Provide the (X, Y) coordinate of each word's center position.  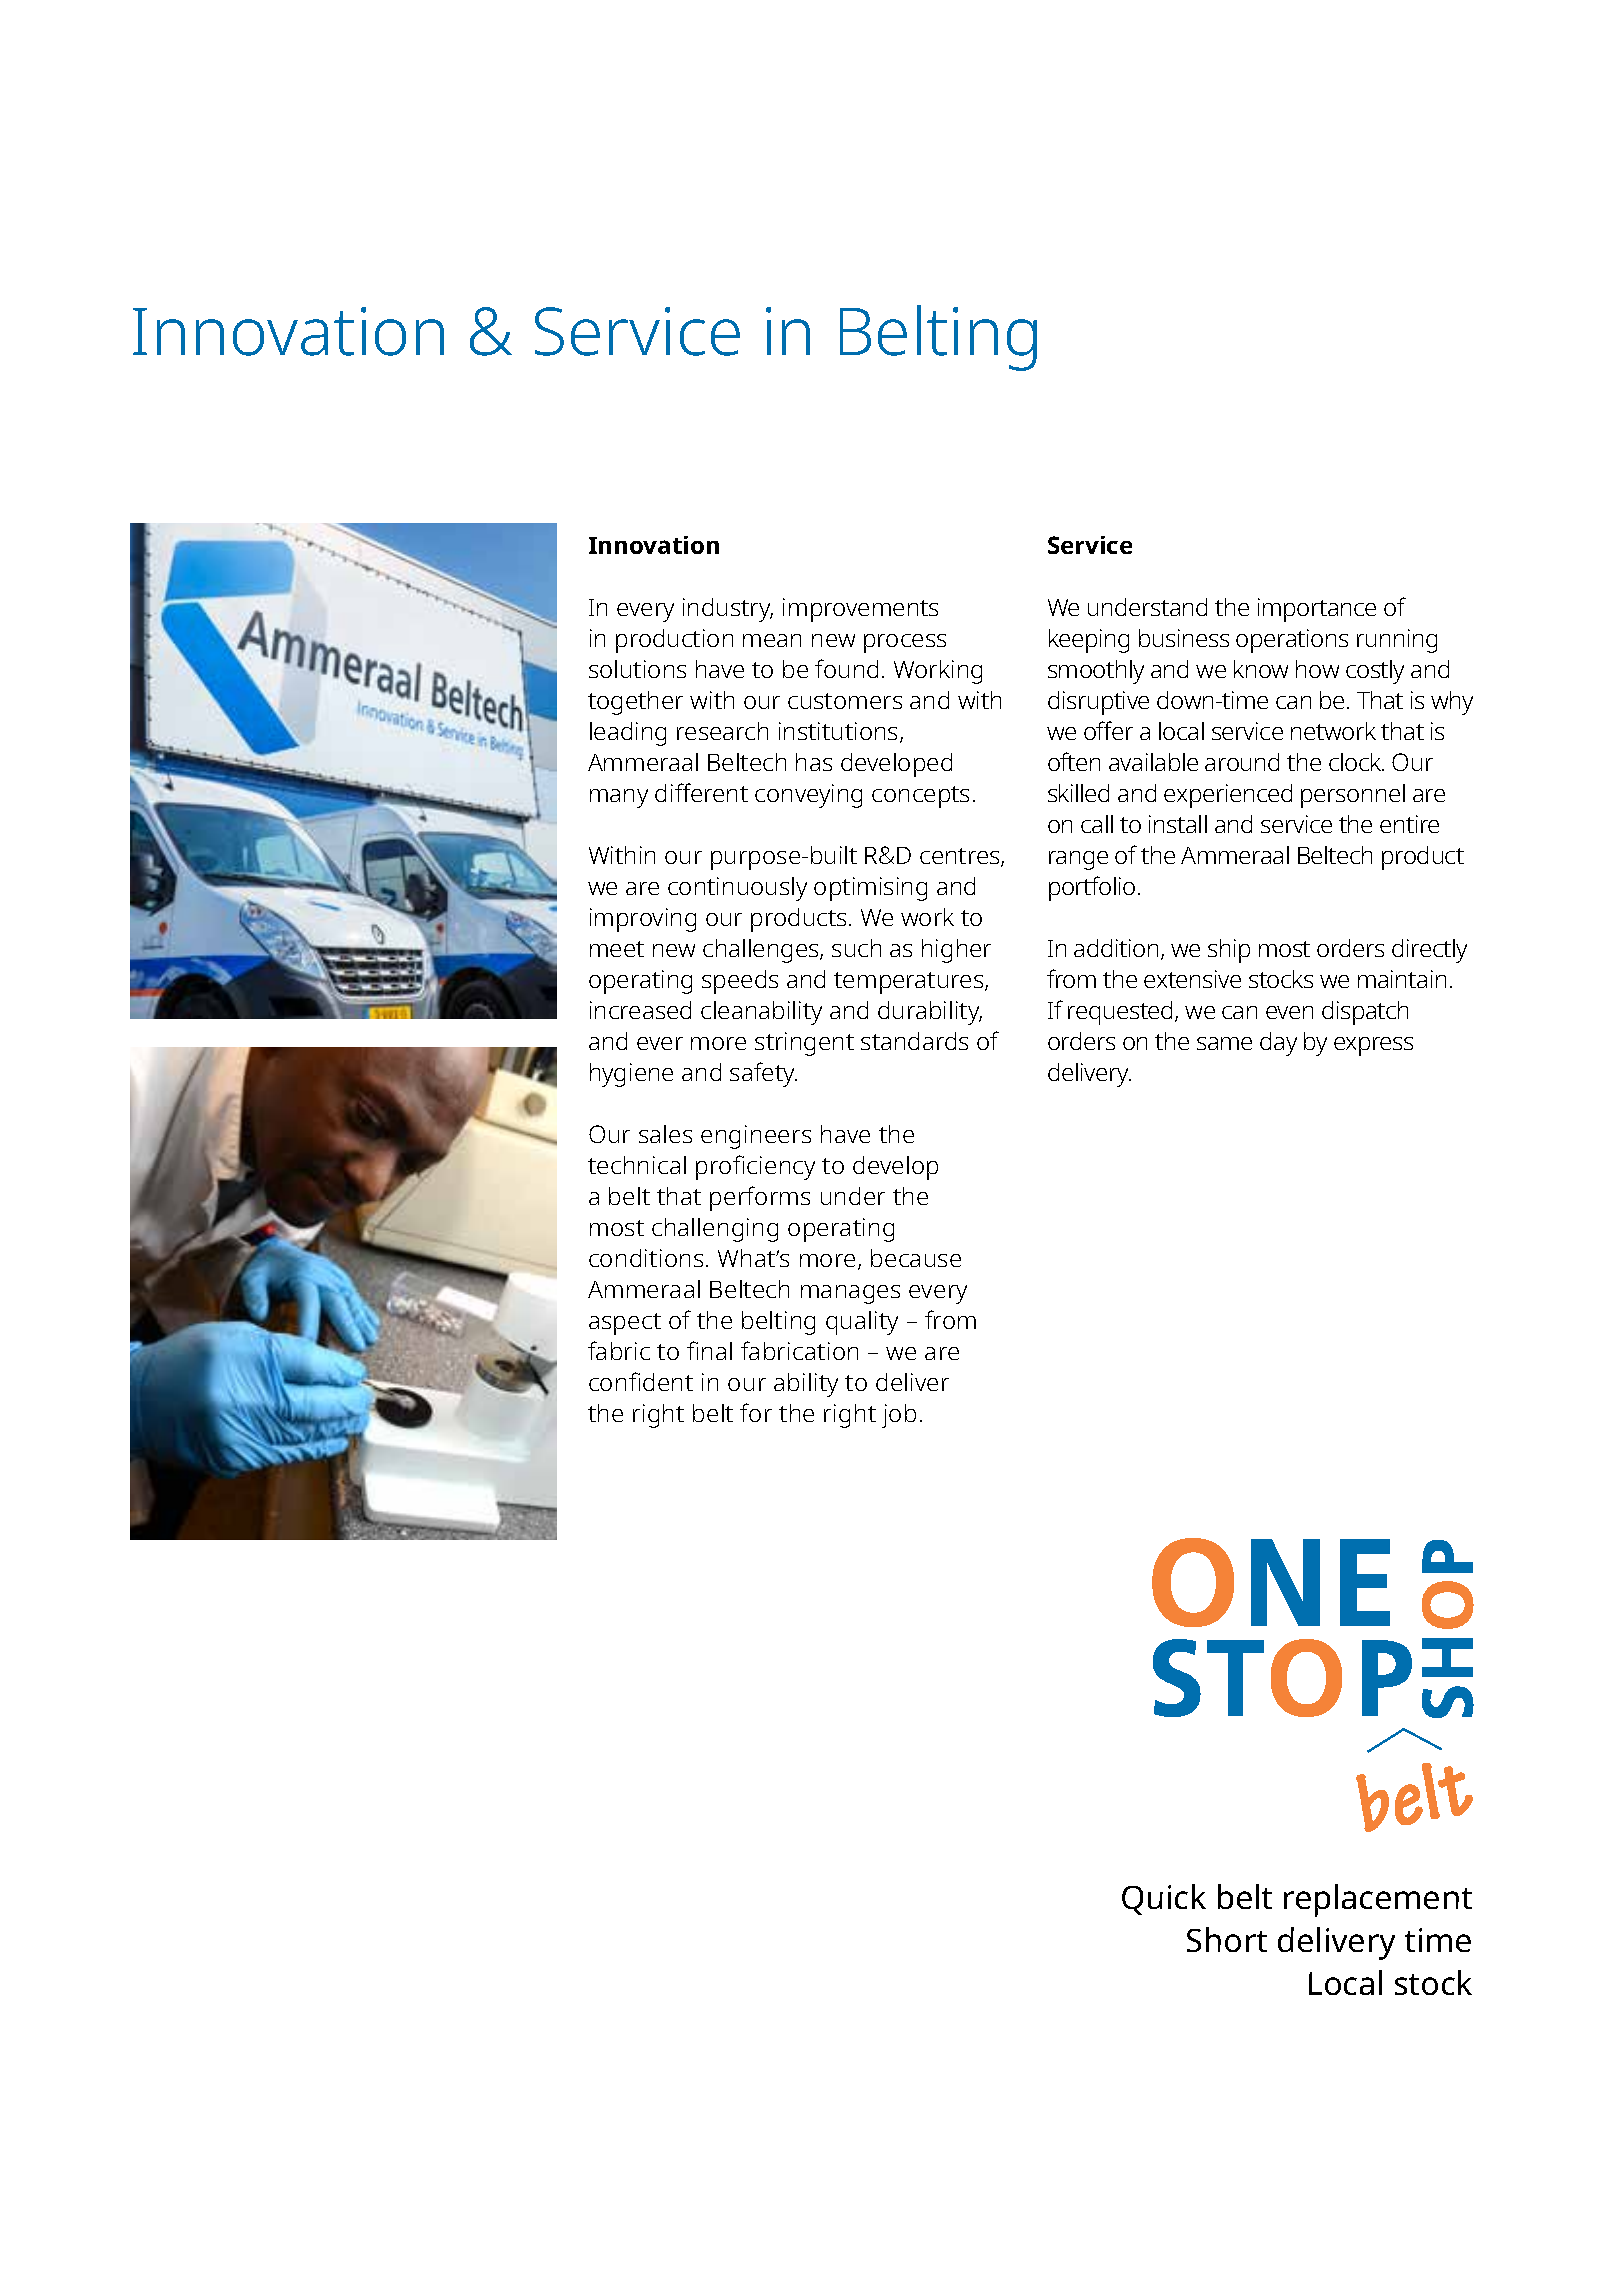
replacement (1378, 1900)
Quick (1164, 1899)
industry (728, 610)
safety (763, 1074)
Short (1227, 1939)
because (916, 1258)
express (1373, 1046)
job (899, 1416)
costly (1375, 672)
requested (1122, 1013)
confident (641, 1381)
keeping (1089, 641)
